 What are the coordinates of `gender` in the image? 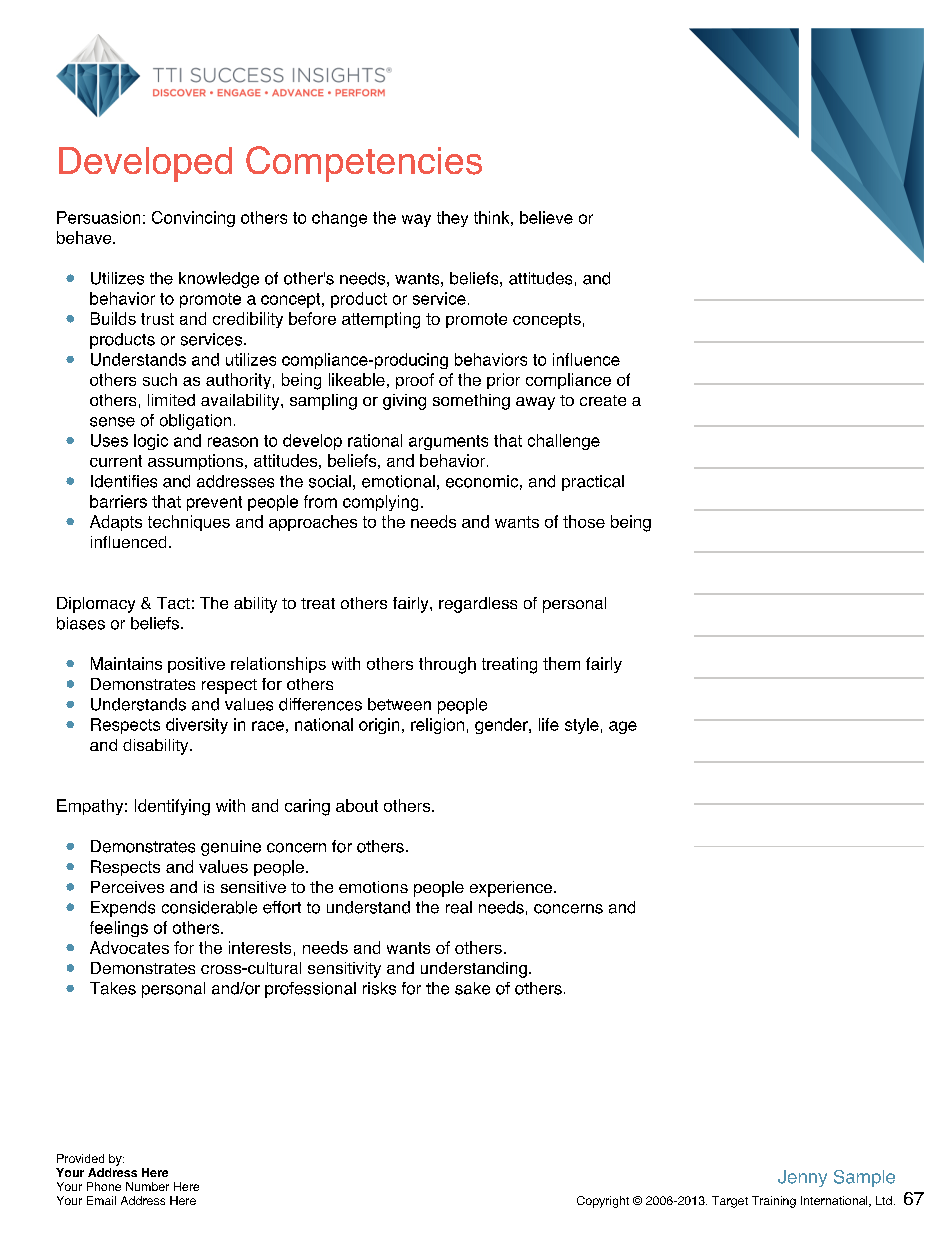 It's located at (502, 726).
